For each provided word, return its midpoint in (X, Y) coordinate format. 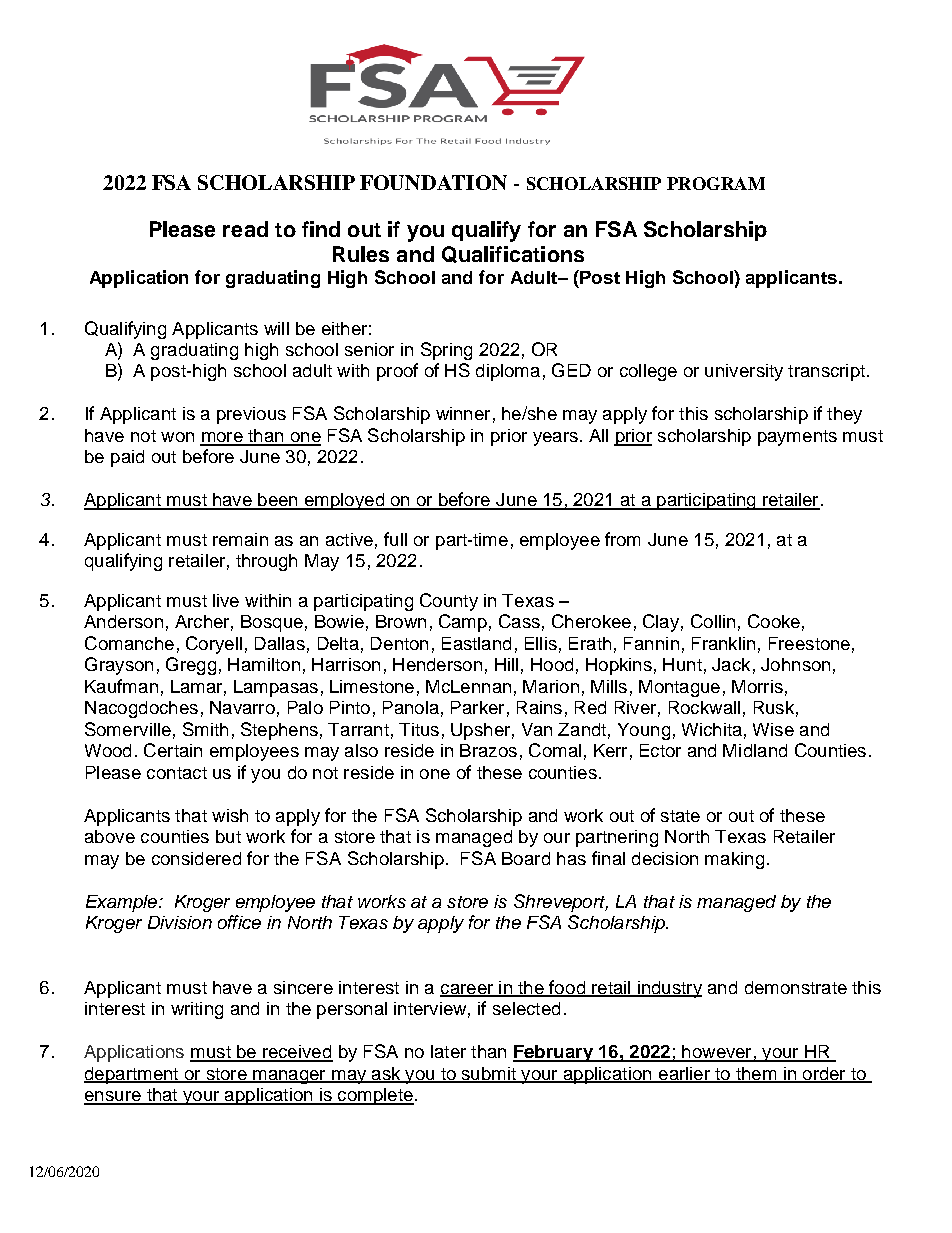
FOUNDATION (433, 182)
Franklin (723, 643)
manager (289, 1077)
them (756, 1075)
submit (488, 1075)
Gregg (191, 666)
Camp (463, 623)
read (245, 229)
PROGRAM (716, 183)
